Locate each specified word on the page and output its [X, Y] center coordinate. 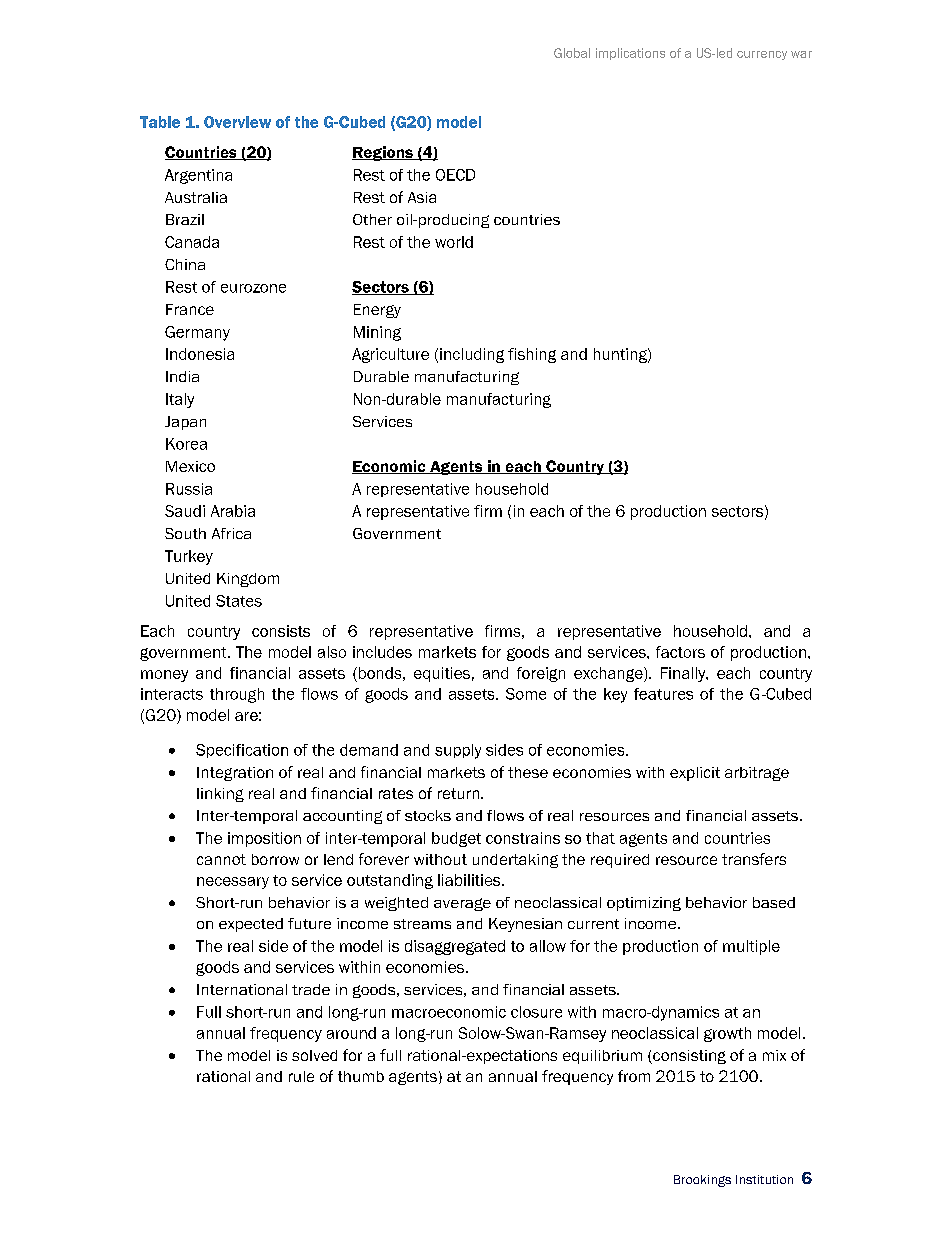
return [460, 793]
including [472, 355]
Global [572, 53]
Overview [237, 122]
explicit [695, 774]
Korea [186, 444]
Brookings [702, 1181]
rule [301, 1076]
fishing [532, 355]
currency [762, 55]
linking [220, 795]
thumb [361, 1076]
